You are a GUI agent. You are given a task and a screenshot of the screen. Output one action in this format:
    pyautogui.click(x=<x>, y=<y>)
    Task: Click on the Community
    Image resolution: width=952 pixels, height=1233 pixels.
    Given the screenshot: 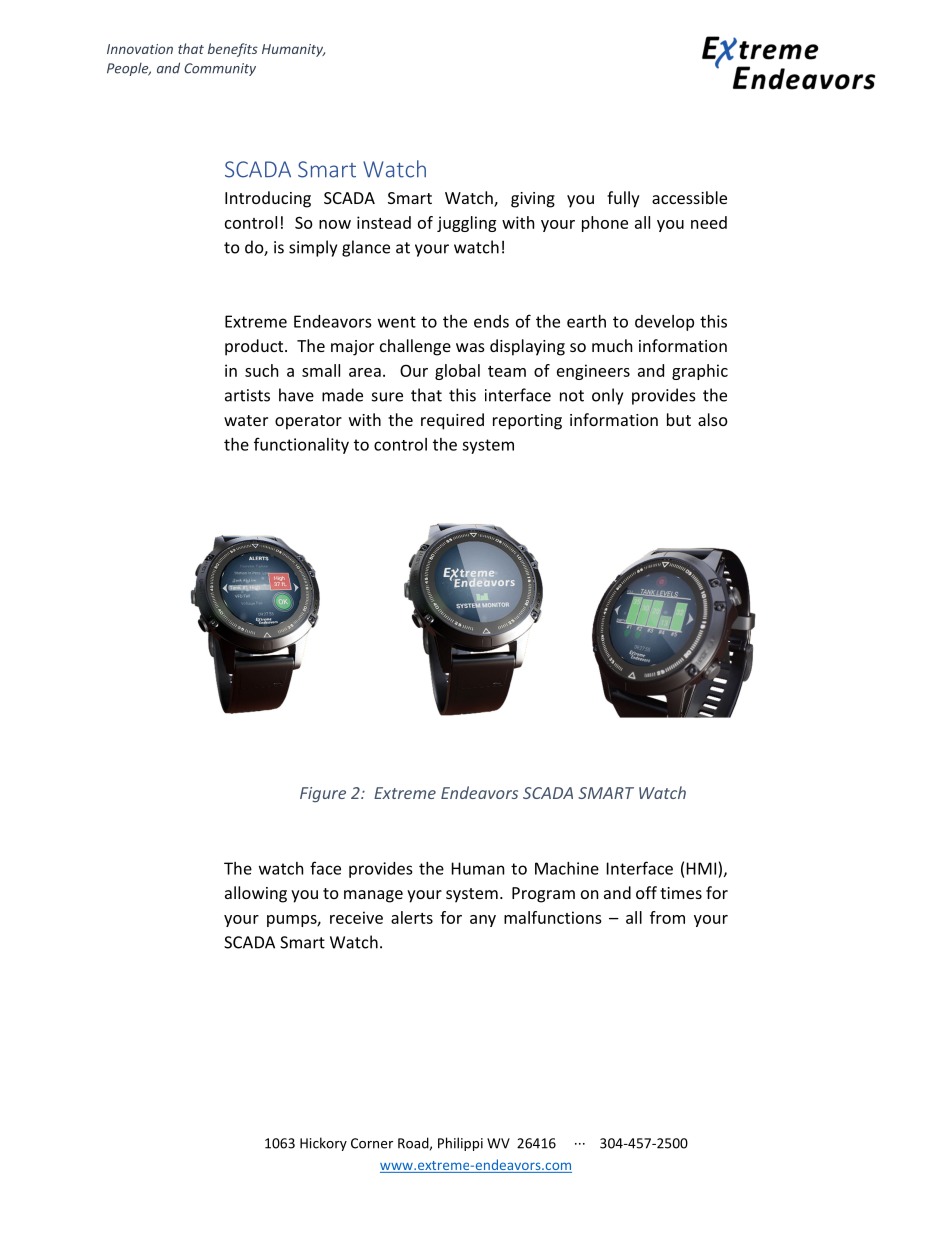 What is the action you would take?
    pyautogui.click(x=220, y=69)
